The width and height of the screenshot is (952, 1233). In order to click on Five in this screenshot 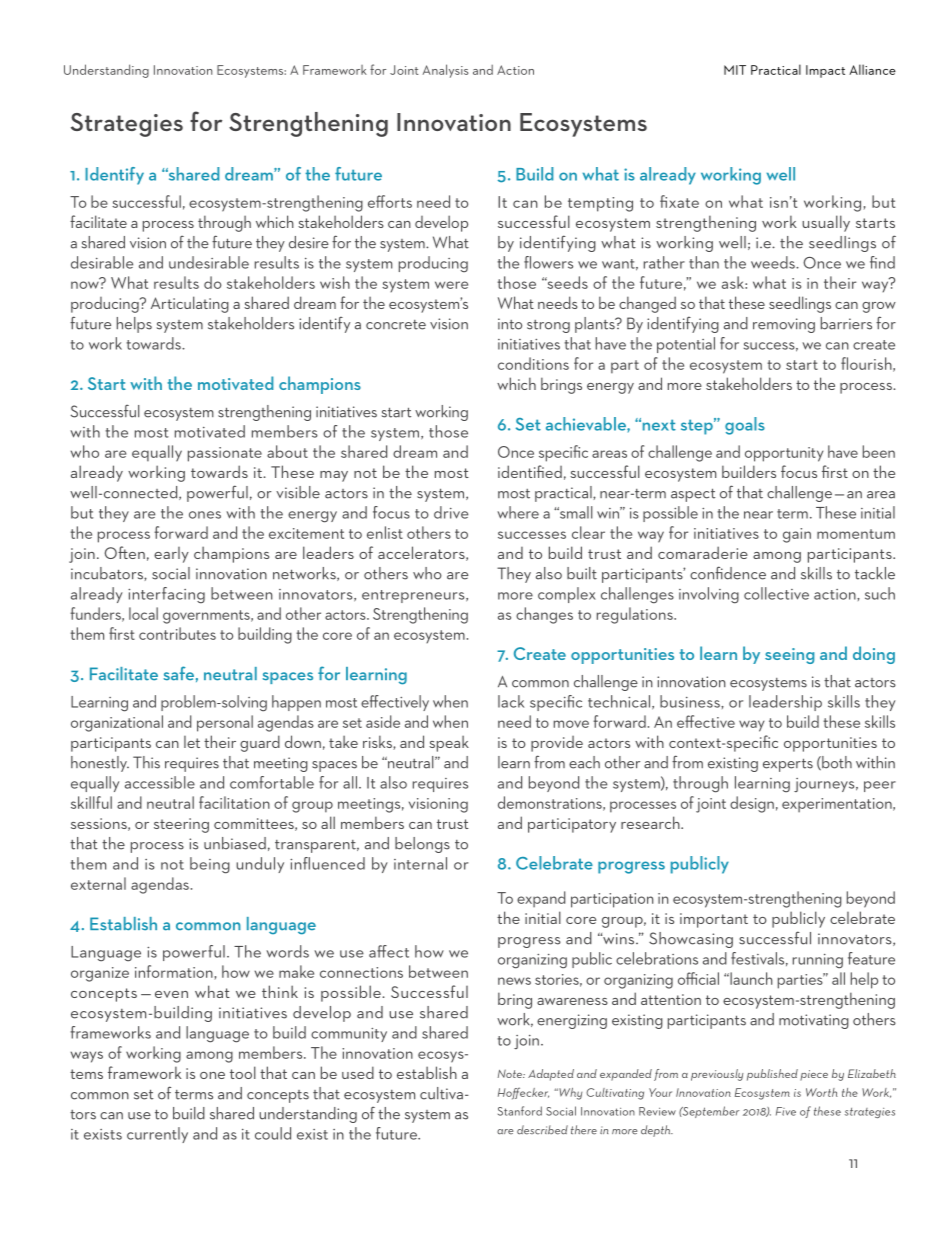, I will do `click(786, 1111)`.
